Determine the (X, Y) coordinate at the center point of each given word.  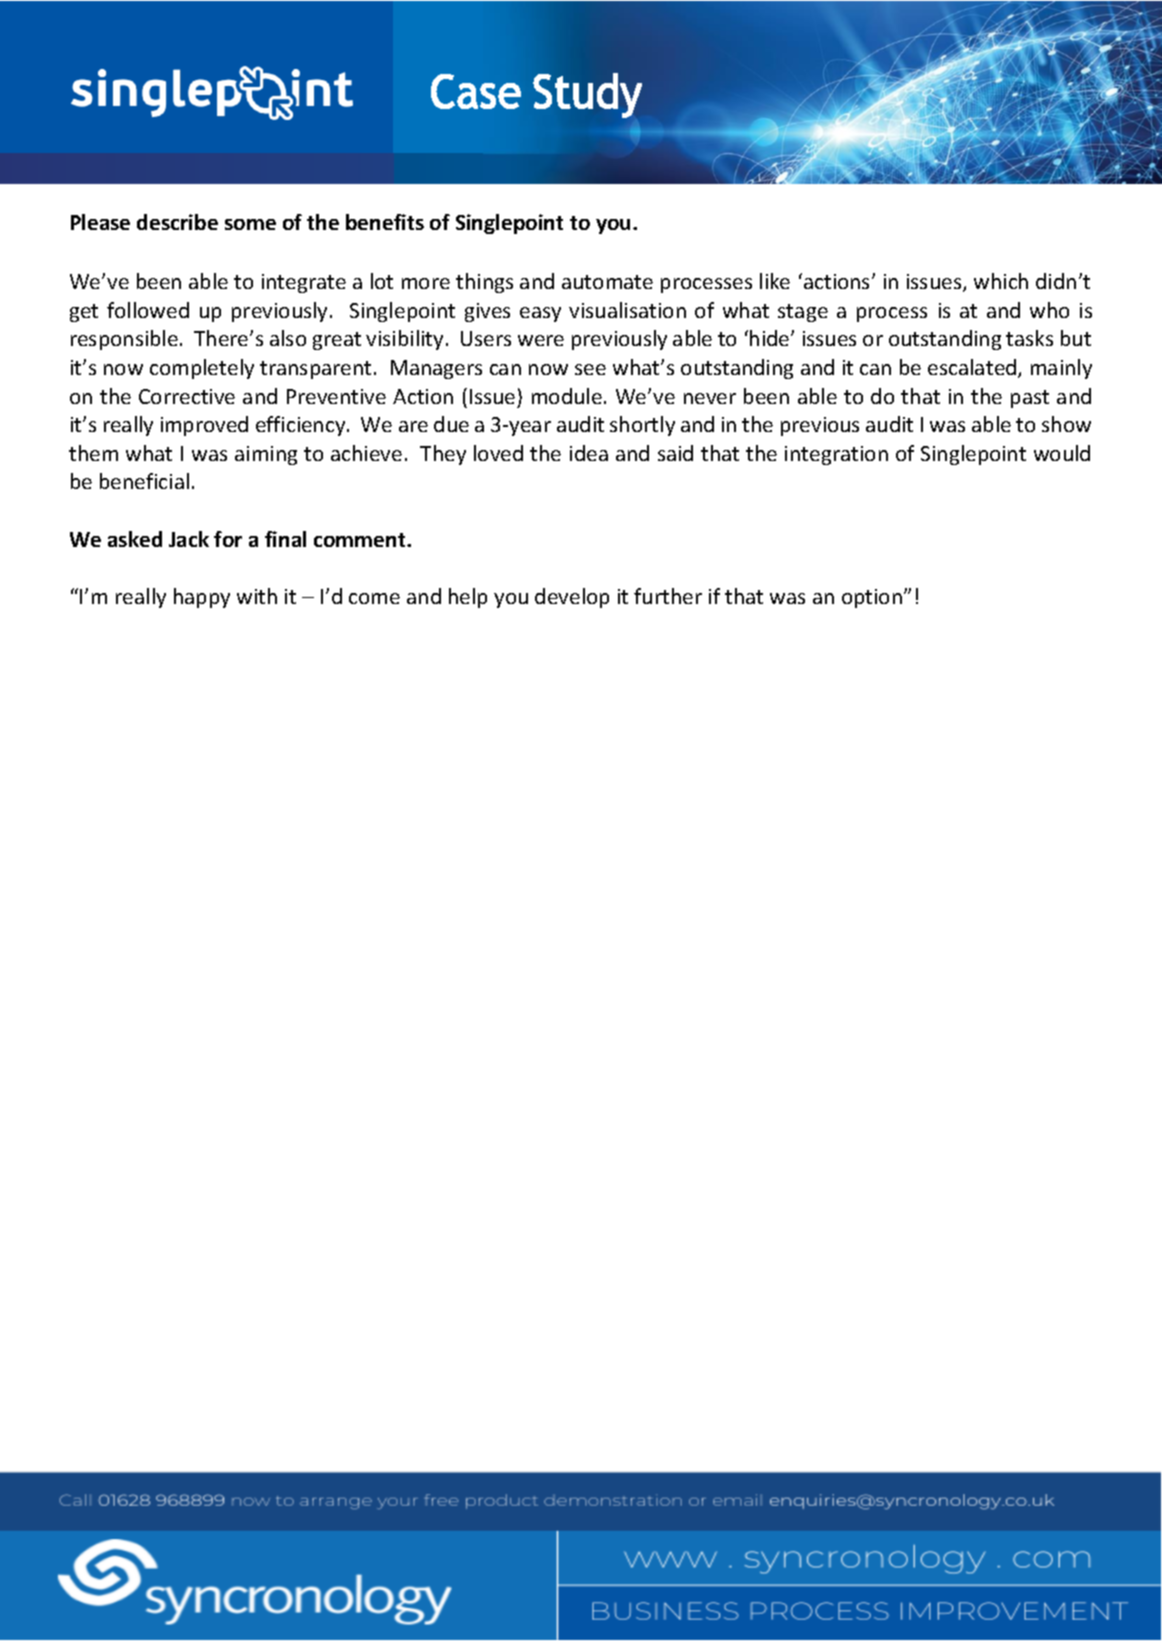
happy (202, 598)
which (1001, 281)
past (1030, 399)
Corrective (187, 396)
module (567, 396)
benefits (385, 222)
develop (572, 598)
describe (177, 222)
